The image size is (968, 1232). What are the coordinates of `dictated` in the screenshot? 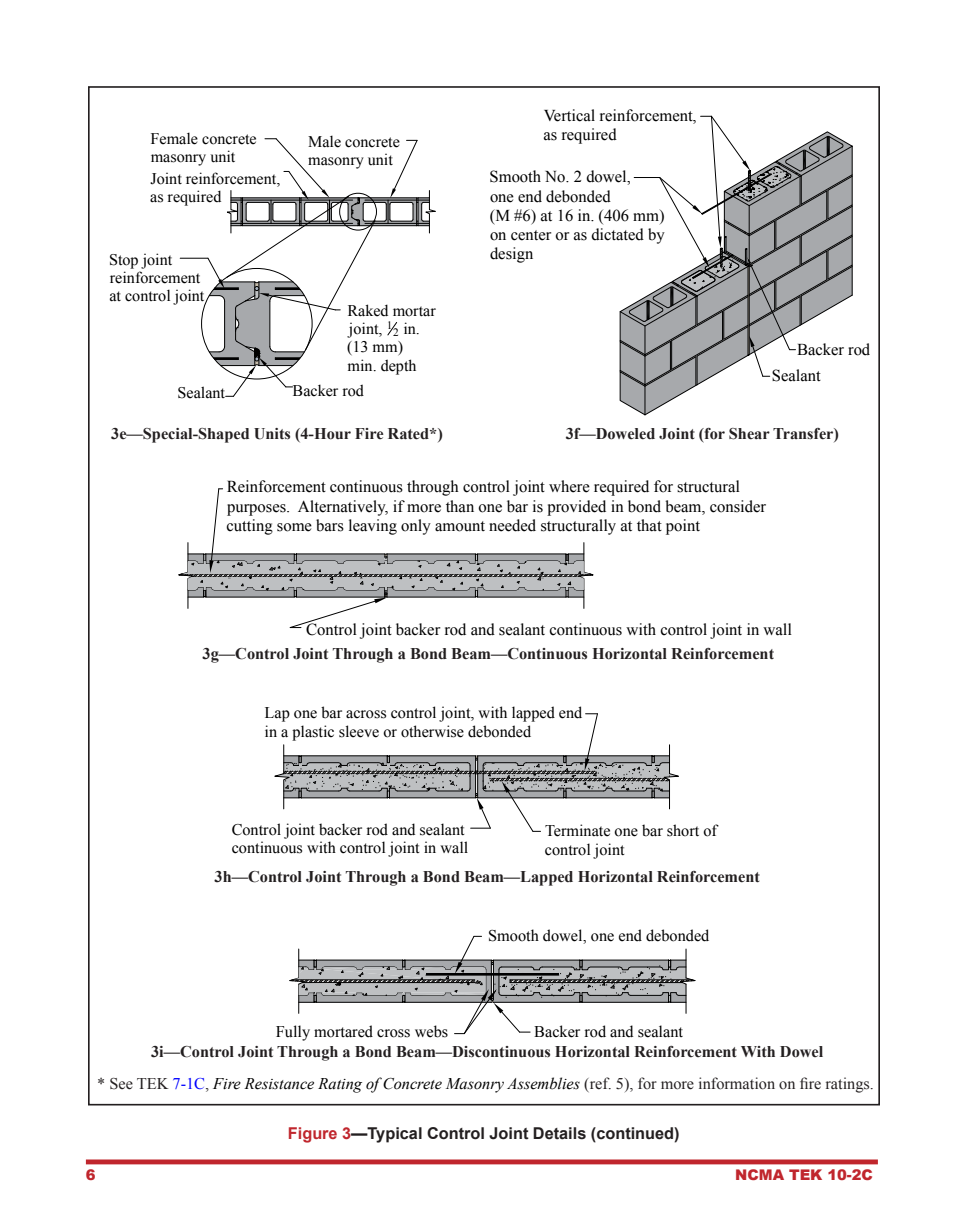 It's located at (617, 234).
